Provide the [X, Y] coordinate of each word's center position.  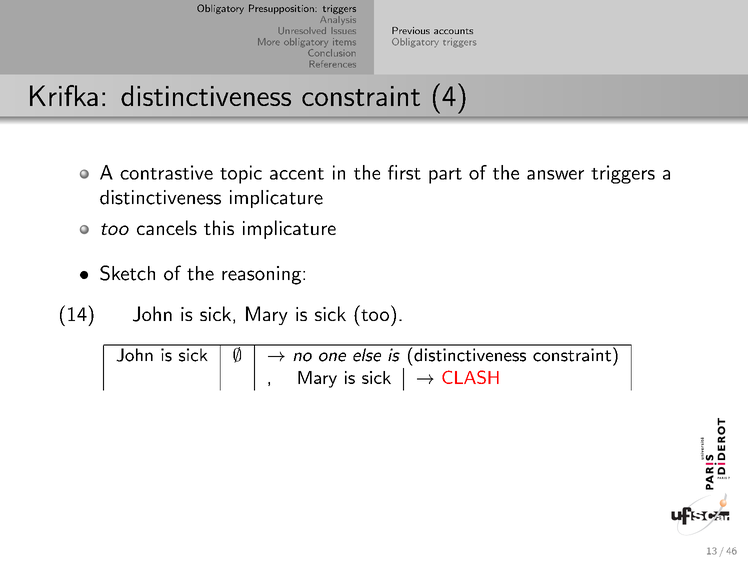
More [269, 42]
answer [555, 175]
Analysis [338, 20]
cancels [167, 227]
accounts [453, 31]
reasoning [261, 275]
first [404, 172]
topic [241, 174]
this [219, 227]
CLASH [470, 377]
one [332, 357]
